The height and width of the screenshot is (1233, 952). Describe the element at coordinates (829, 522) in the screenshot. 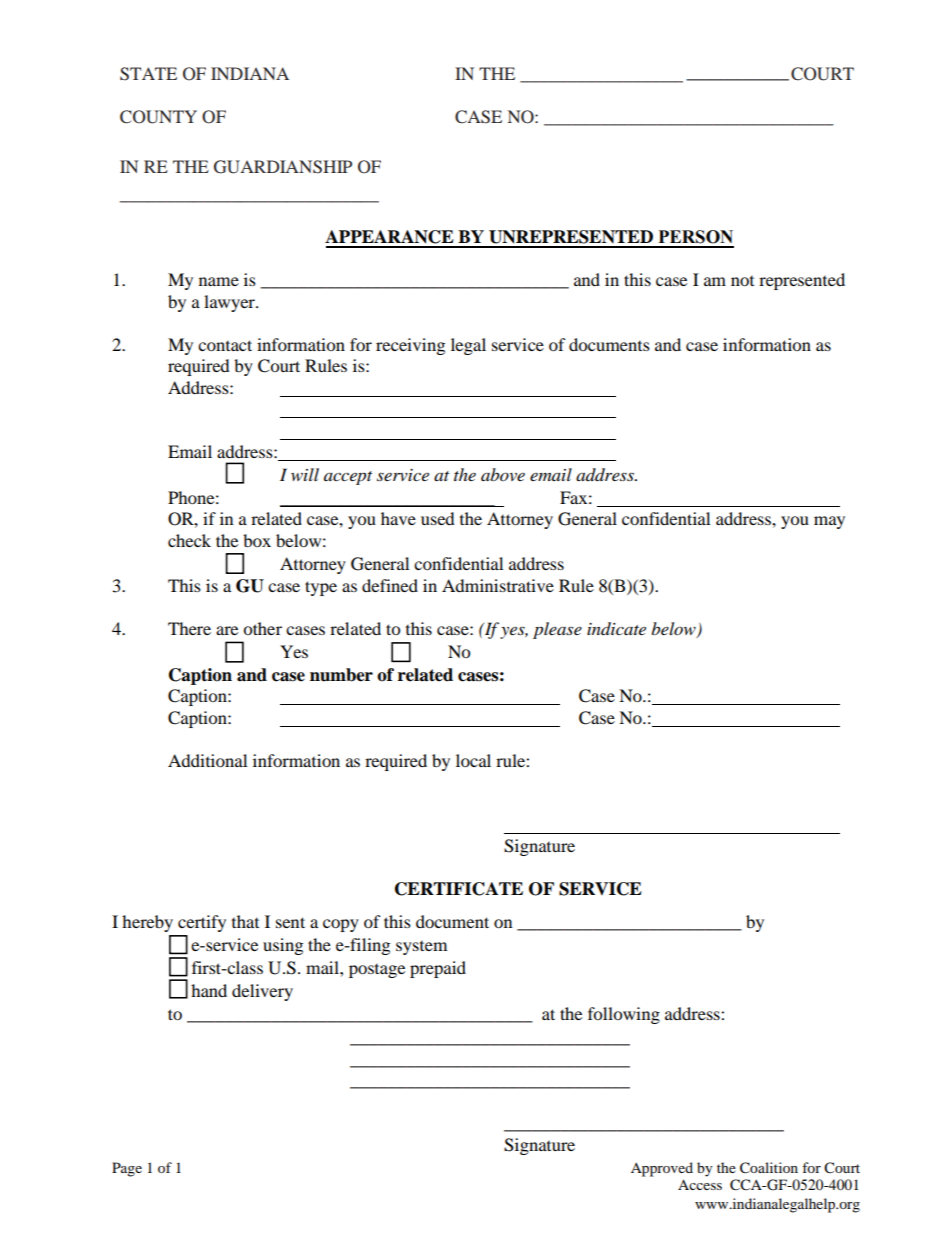

I see `may` at that location.
